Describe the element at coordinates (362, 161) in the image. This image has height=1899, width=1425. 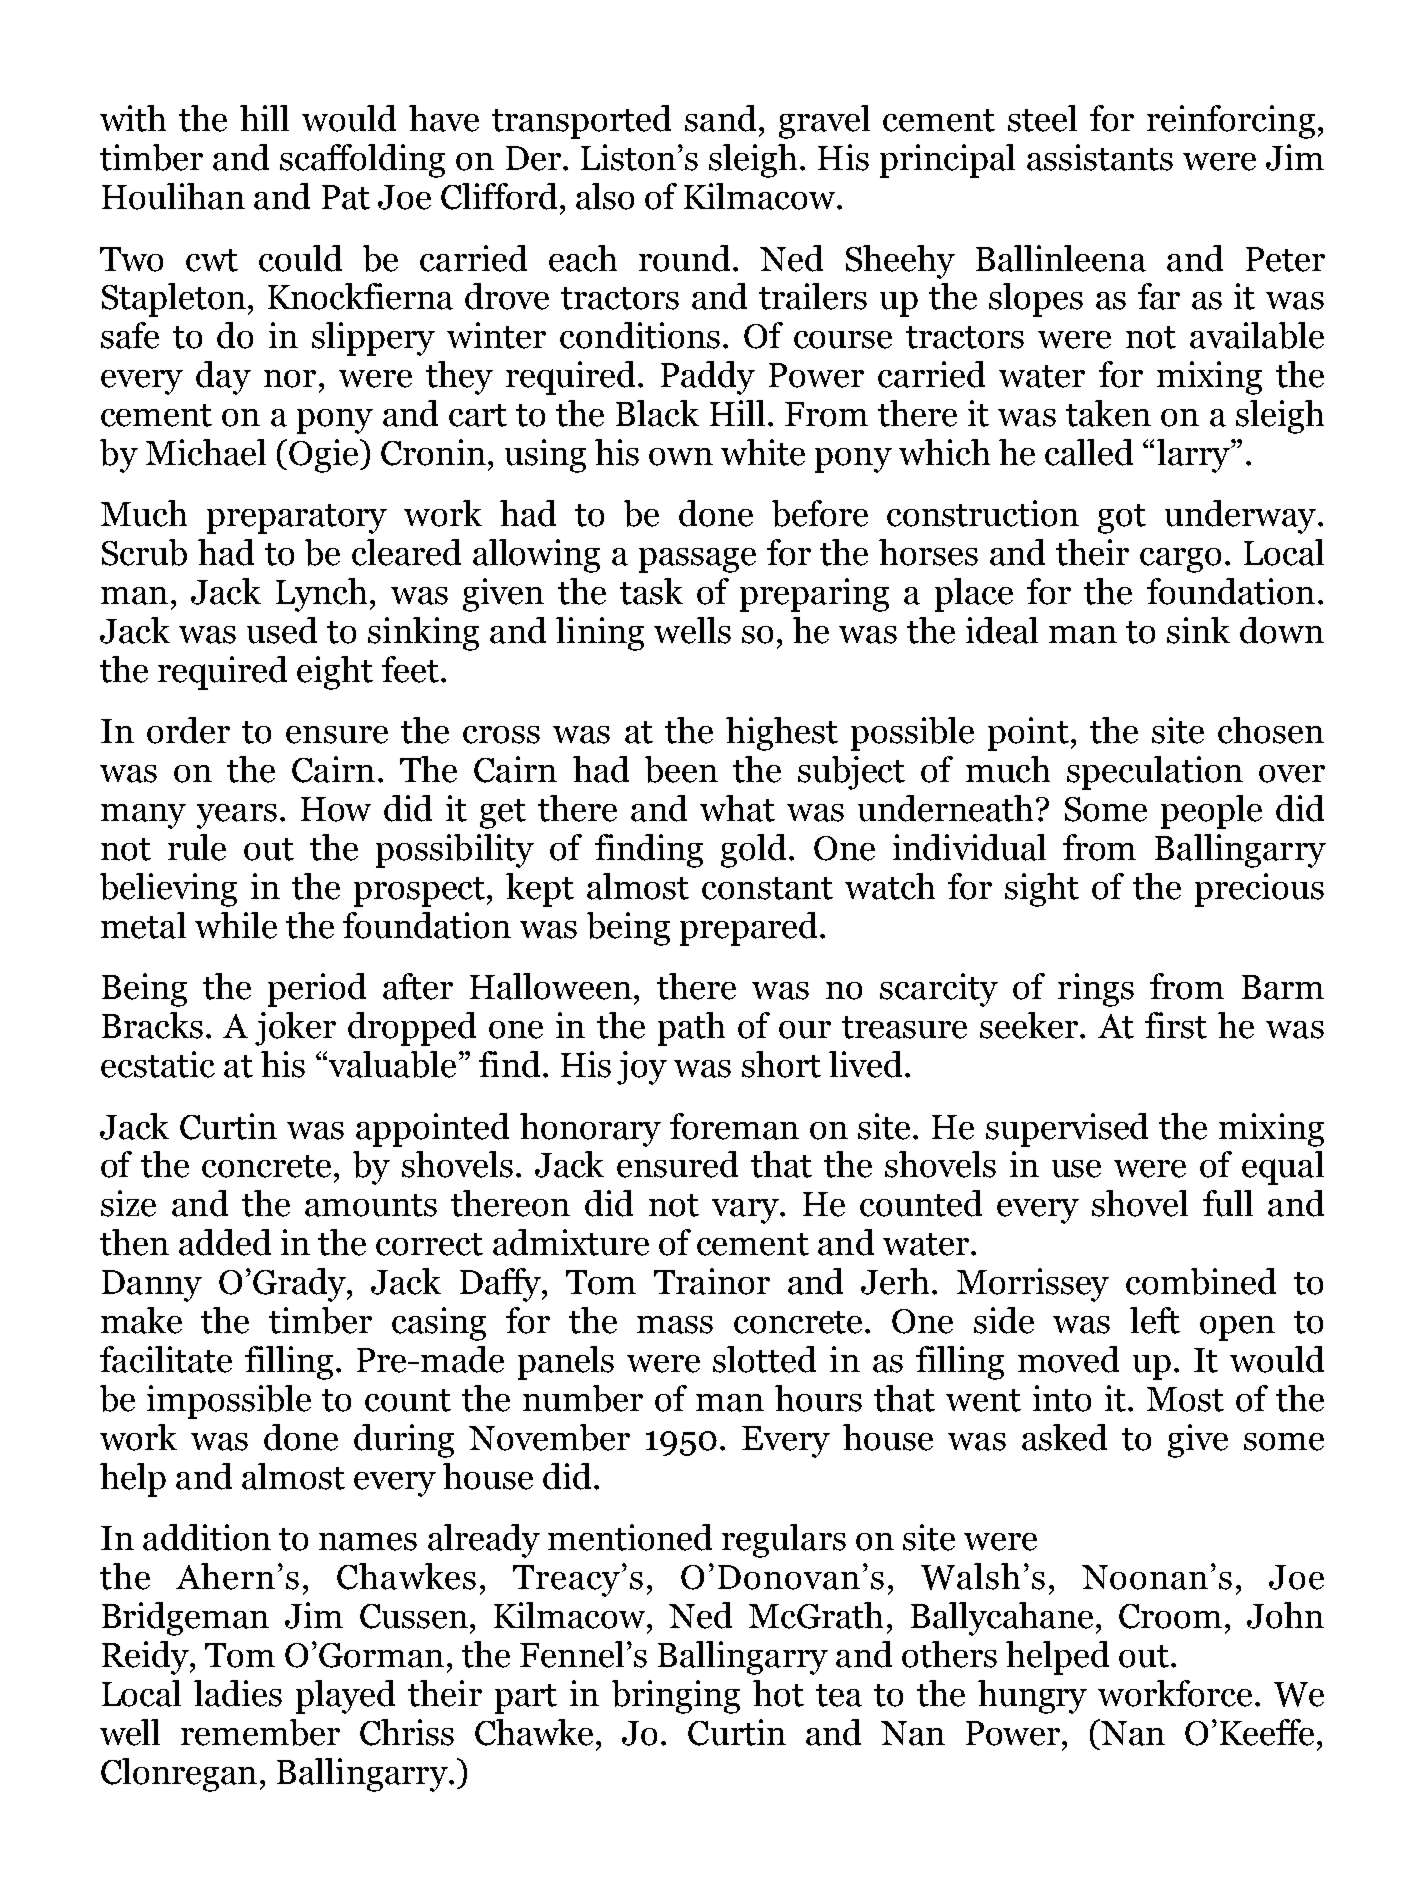
I see `scaffolding` at that location.
